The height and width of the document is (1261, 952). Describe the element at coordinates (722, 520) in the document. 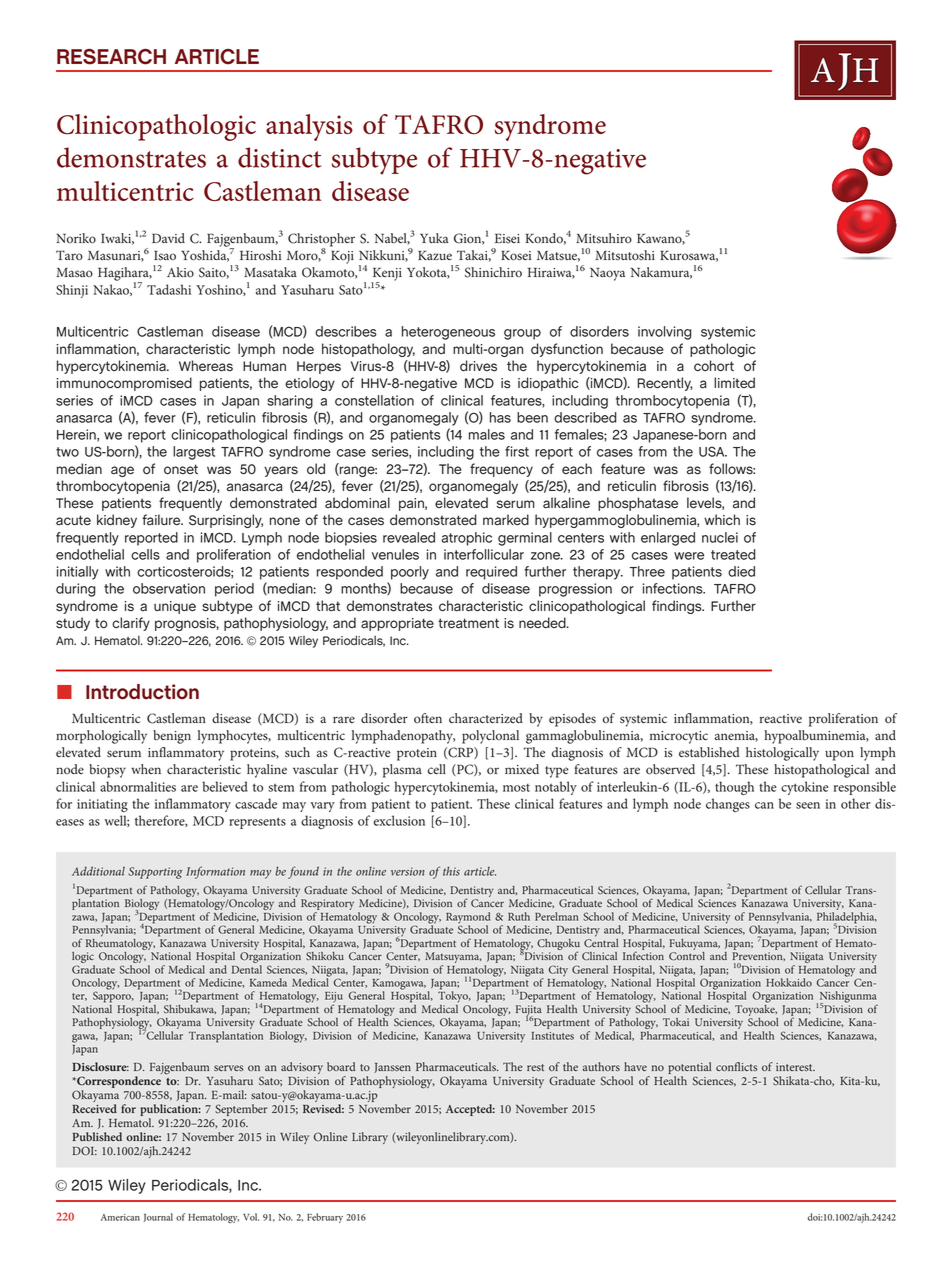

I see `which` at that location.
